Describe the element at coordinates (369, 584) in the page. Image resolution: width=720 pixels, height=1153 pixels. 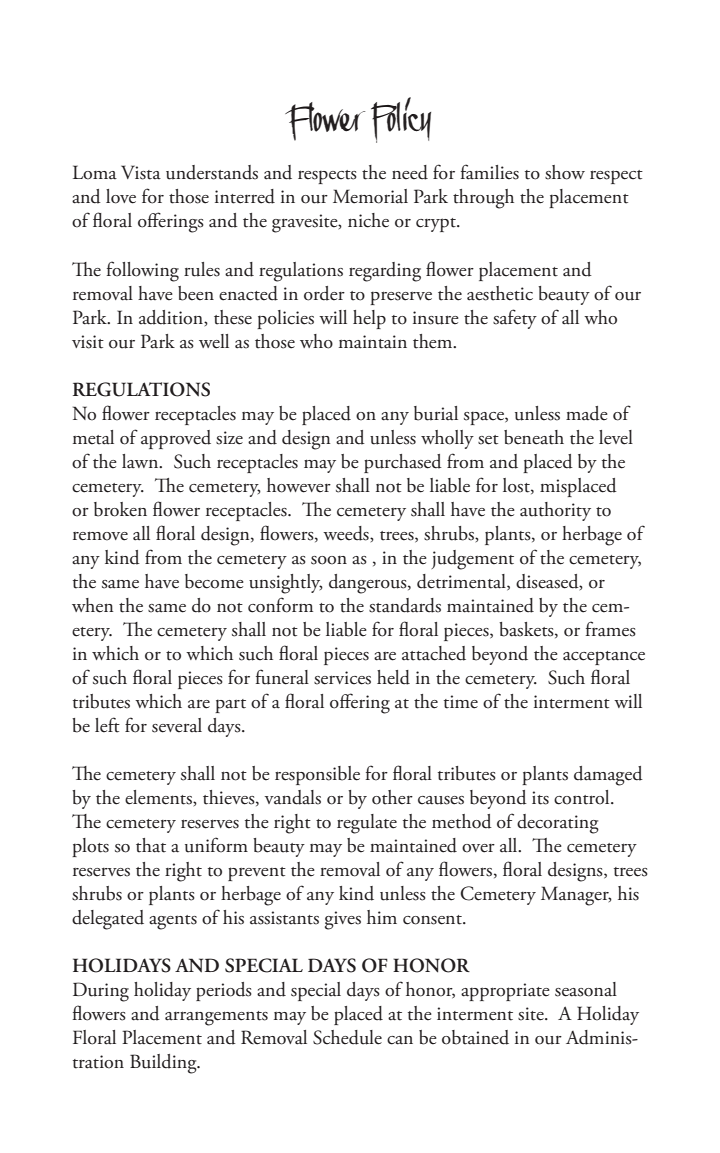
I see `dangerous` at that location.
